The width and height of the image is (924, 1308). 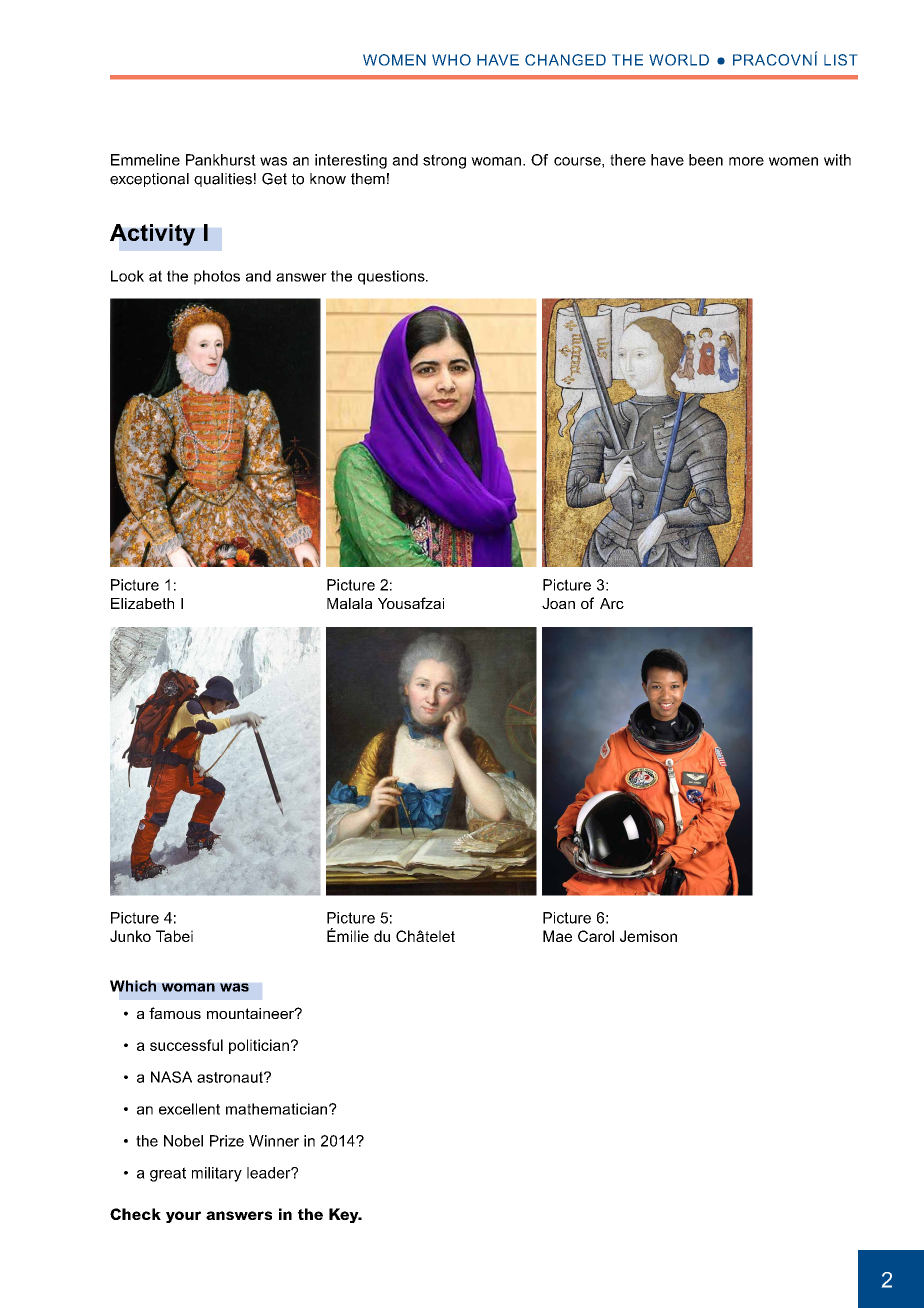 What do you see at coordinates (596, 936) in the image?
I see `Carol` at bounding box center [596, 936].
